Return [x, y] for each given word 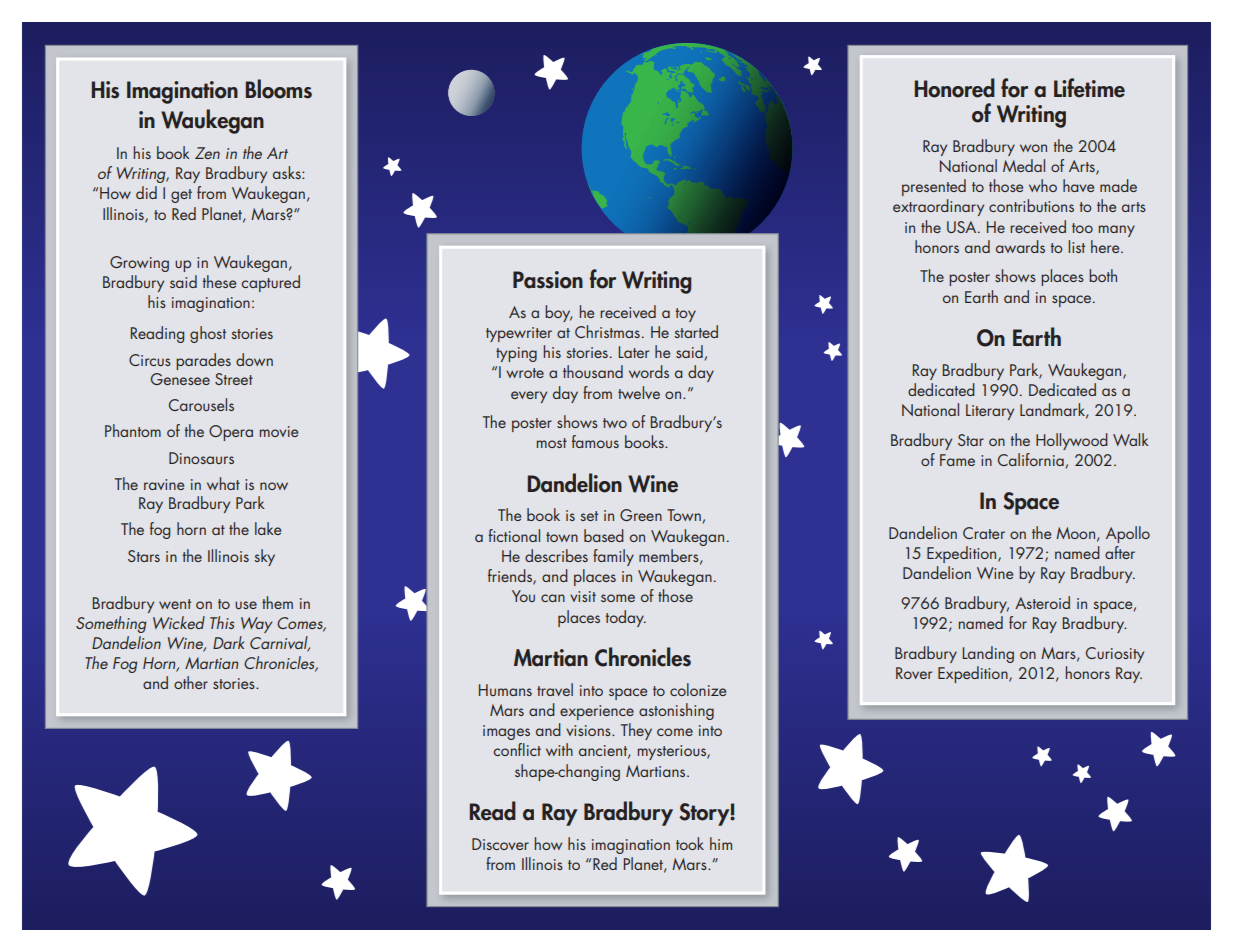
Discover [500, 844]
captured [270, 283]
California [1031, 459]
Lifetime [1089, 88]
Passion [548, 280]
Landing [988, 654]
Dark [228, 642]
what [223, 483]
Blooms [278, 89]
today [626, 618]
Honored [954, 88]
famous [595, 441]
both [1103, 275]
